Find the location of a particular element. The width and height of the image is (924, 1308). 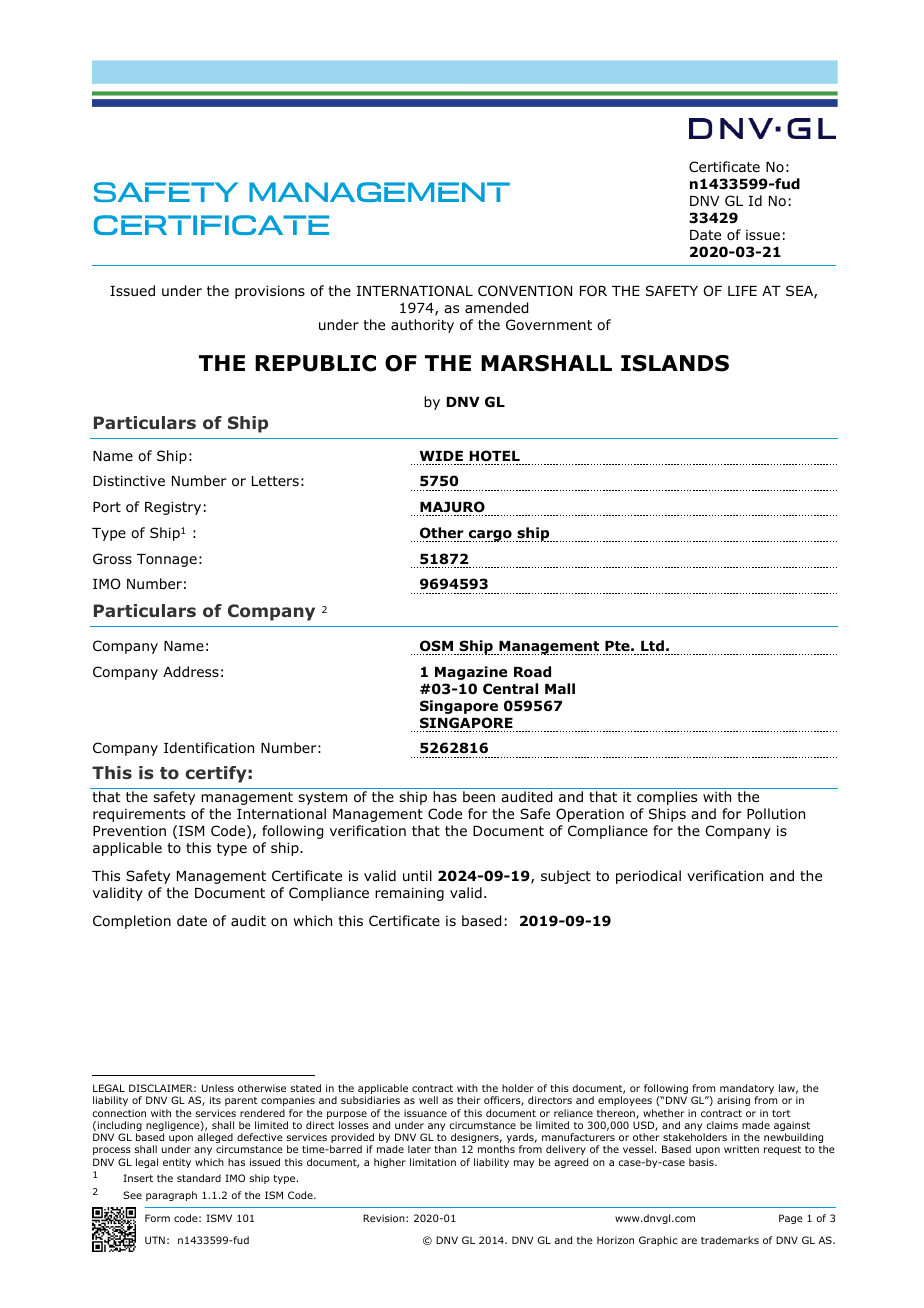

provisions is located at coordinates (270, 292).
